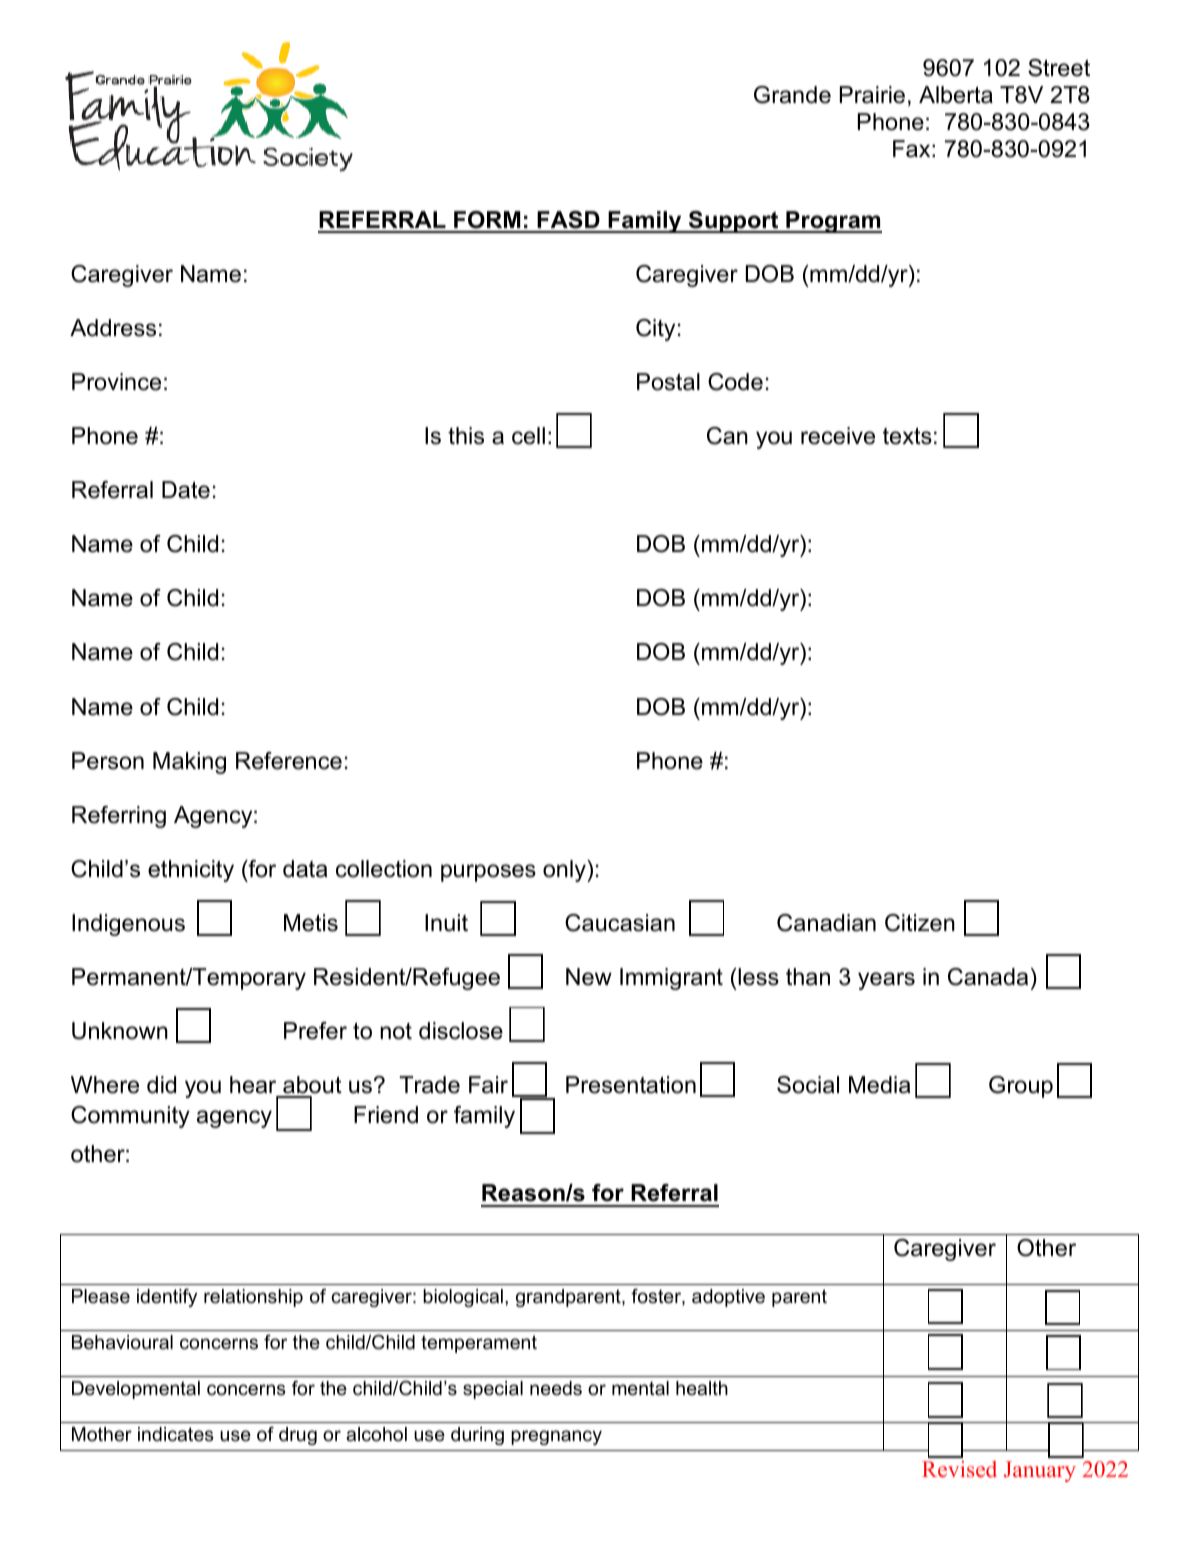 The height and width of the page is (1553, 1200). Describe the element at coordinates (528, 436) in the page. I see `cell` at that location.
